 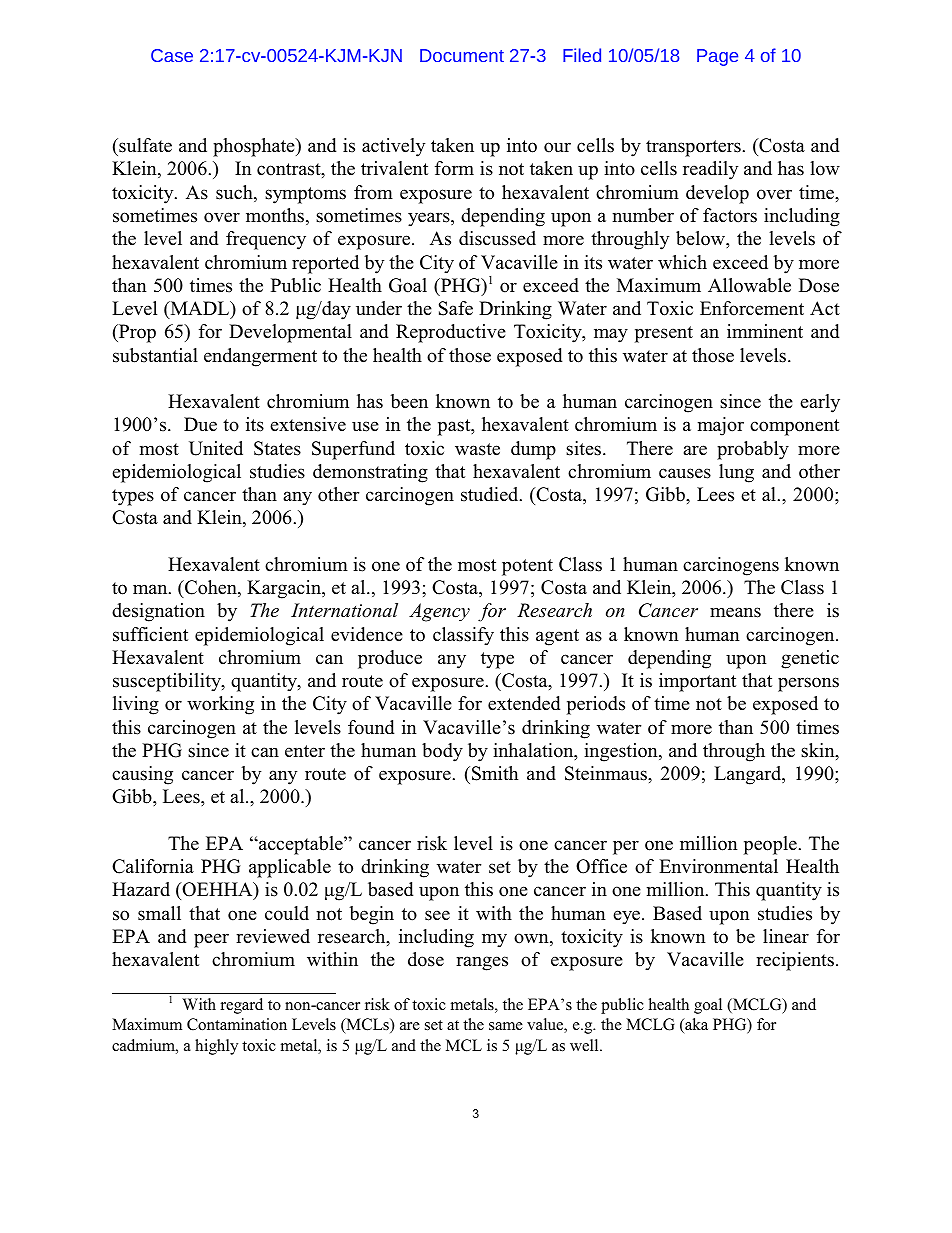 I want to click on Smith, so click(x=495, y=773).
